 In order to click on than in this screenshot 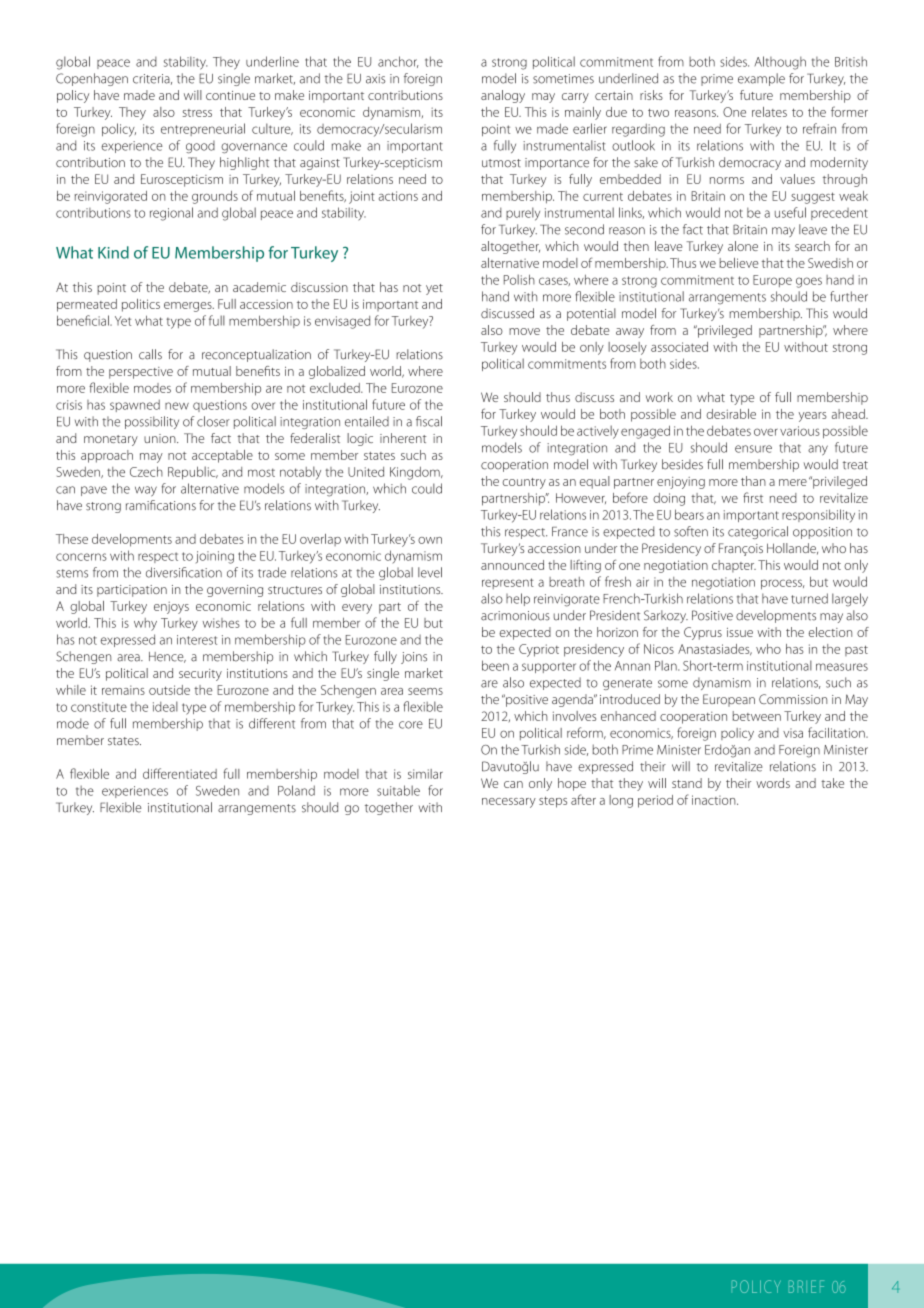, I will do `click(753, 481)`.
